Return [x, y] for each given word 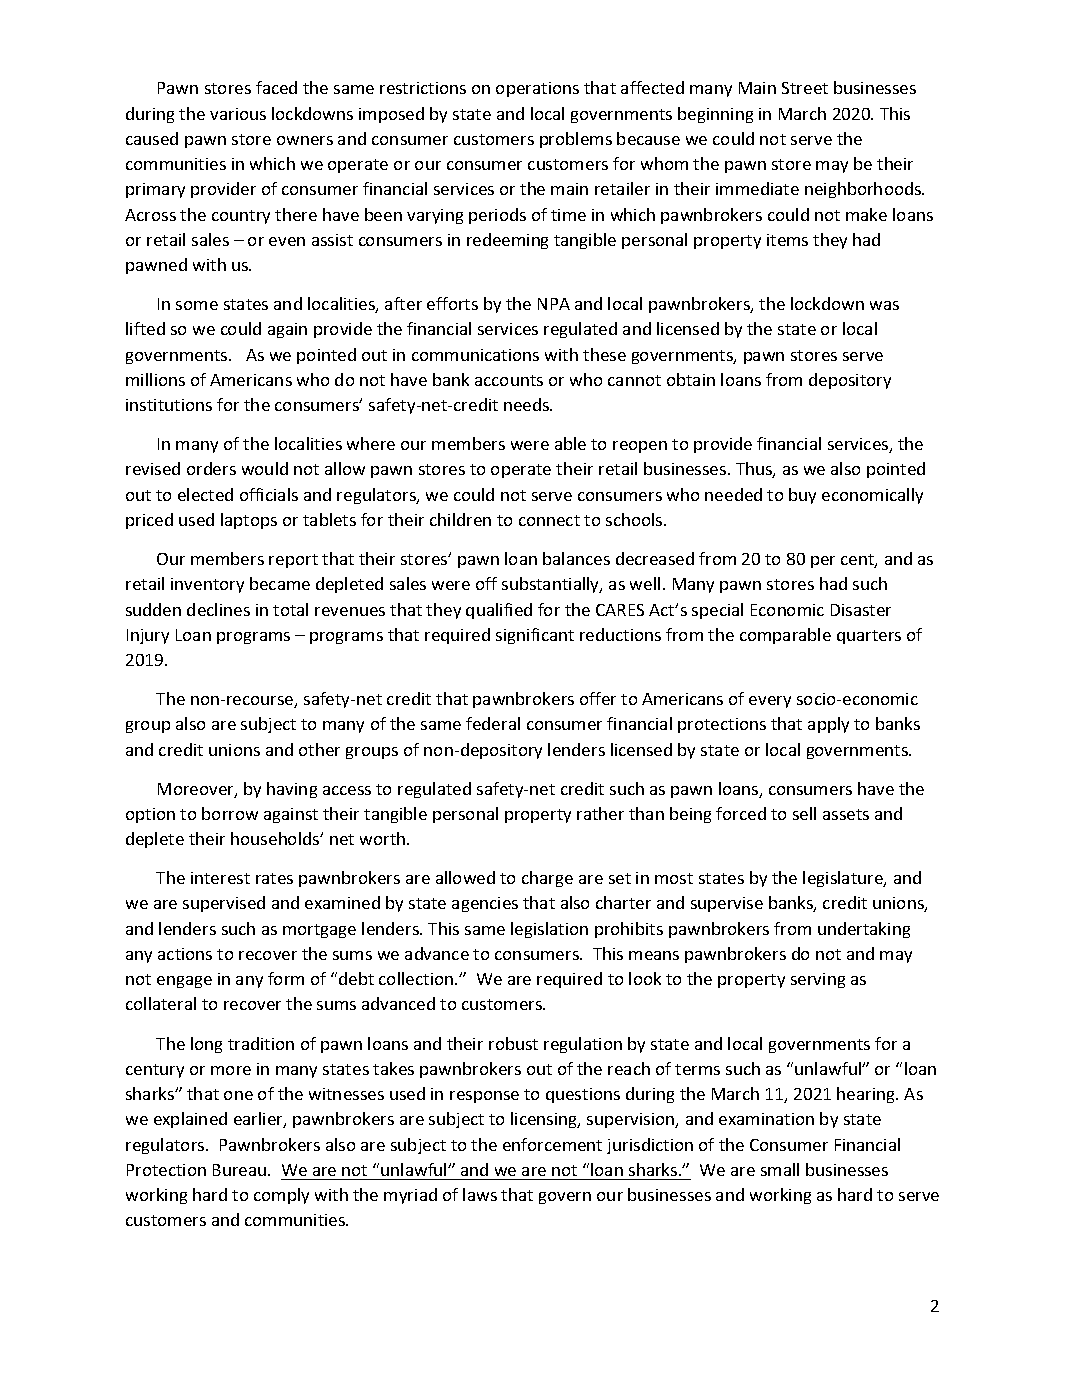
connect [549, 520]
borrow [230, 813]
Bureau [241, 1170]
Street [805, 88]
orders [211, 468]
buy [802, 496]
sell [804, 813]
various [238, 114]
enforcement [552, 1144]
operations [537, 89]
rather [600, 813]
